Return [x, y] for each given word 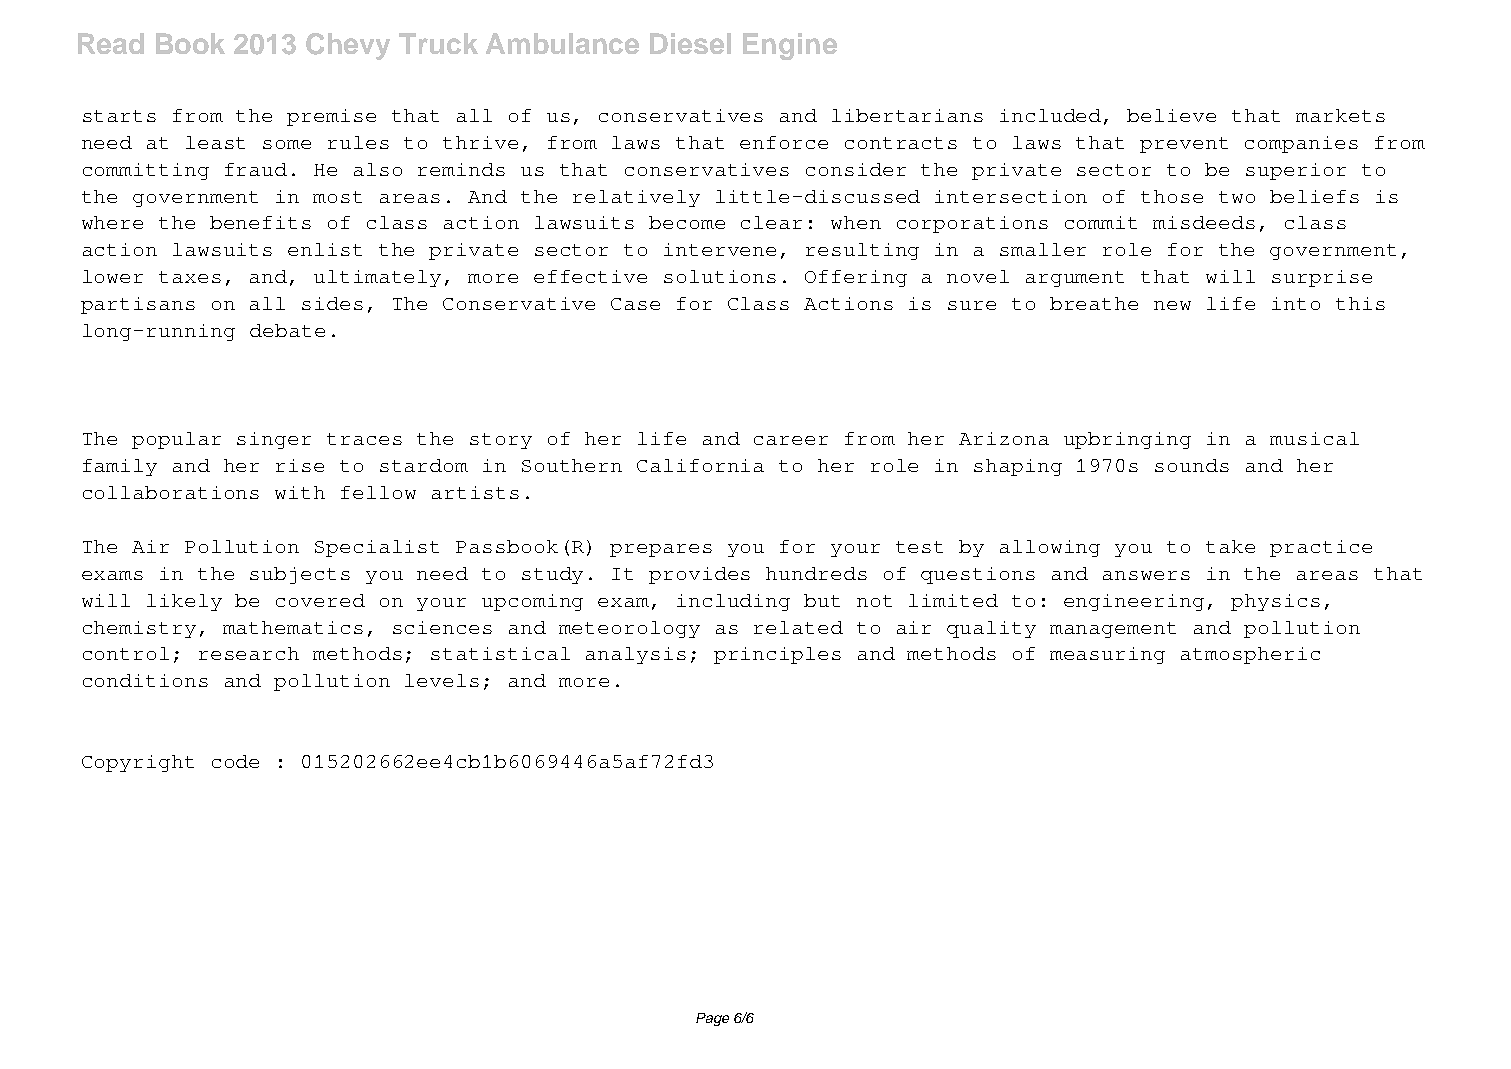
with [300, 492]
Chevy [348, 46]
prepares [661, 550]
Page [712, 1019]
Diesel [690, 43]
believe [1171, 115]
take [1230, 546]
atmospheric [1250, 655]
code [235, 761]
